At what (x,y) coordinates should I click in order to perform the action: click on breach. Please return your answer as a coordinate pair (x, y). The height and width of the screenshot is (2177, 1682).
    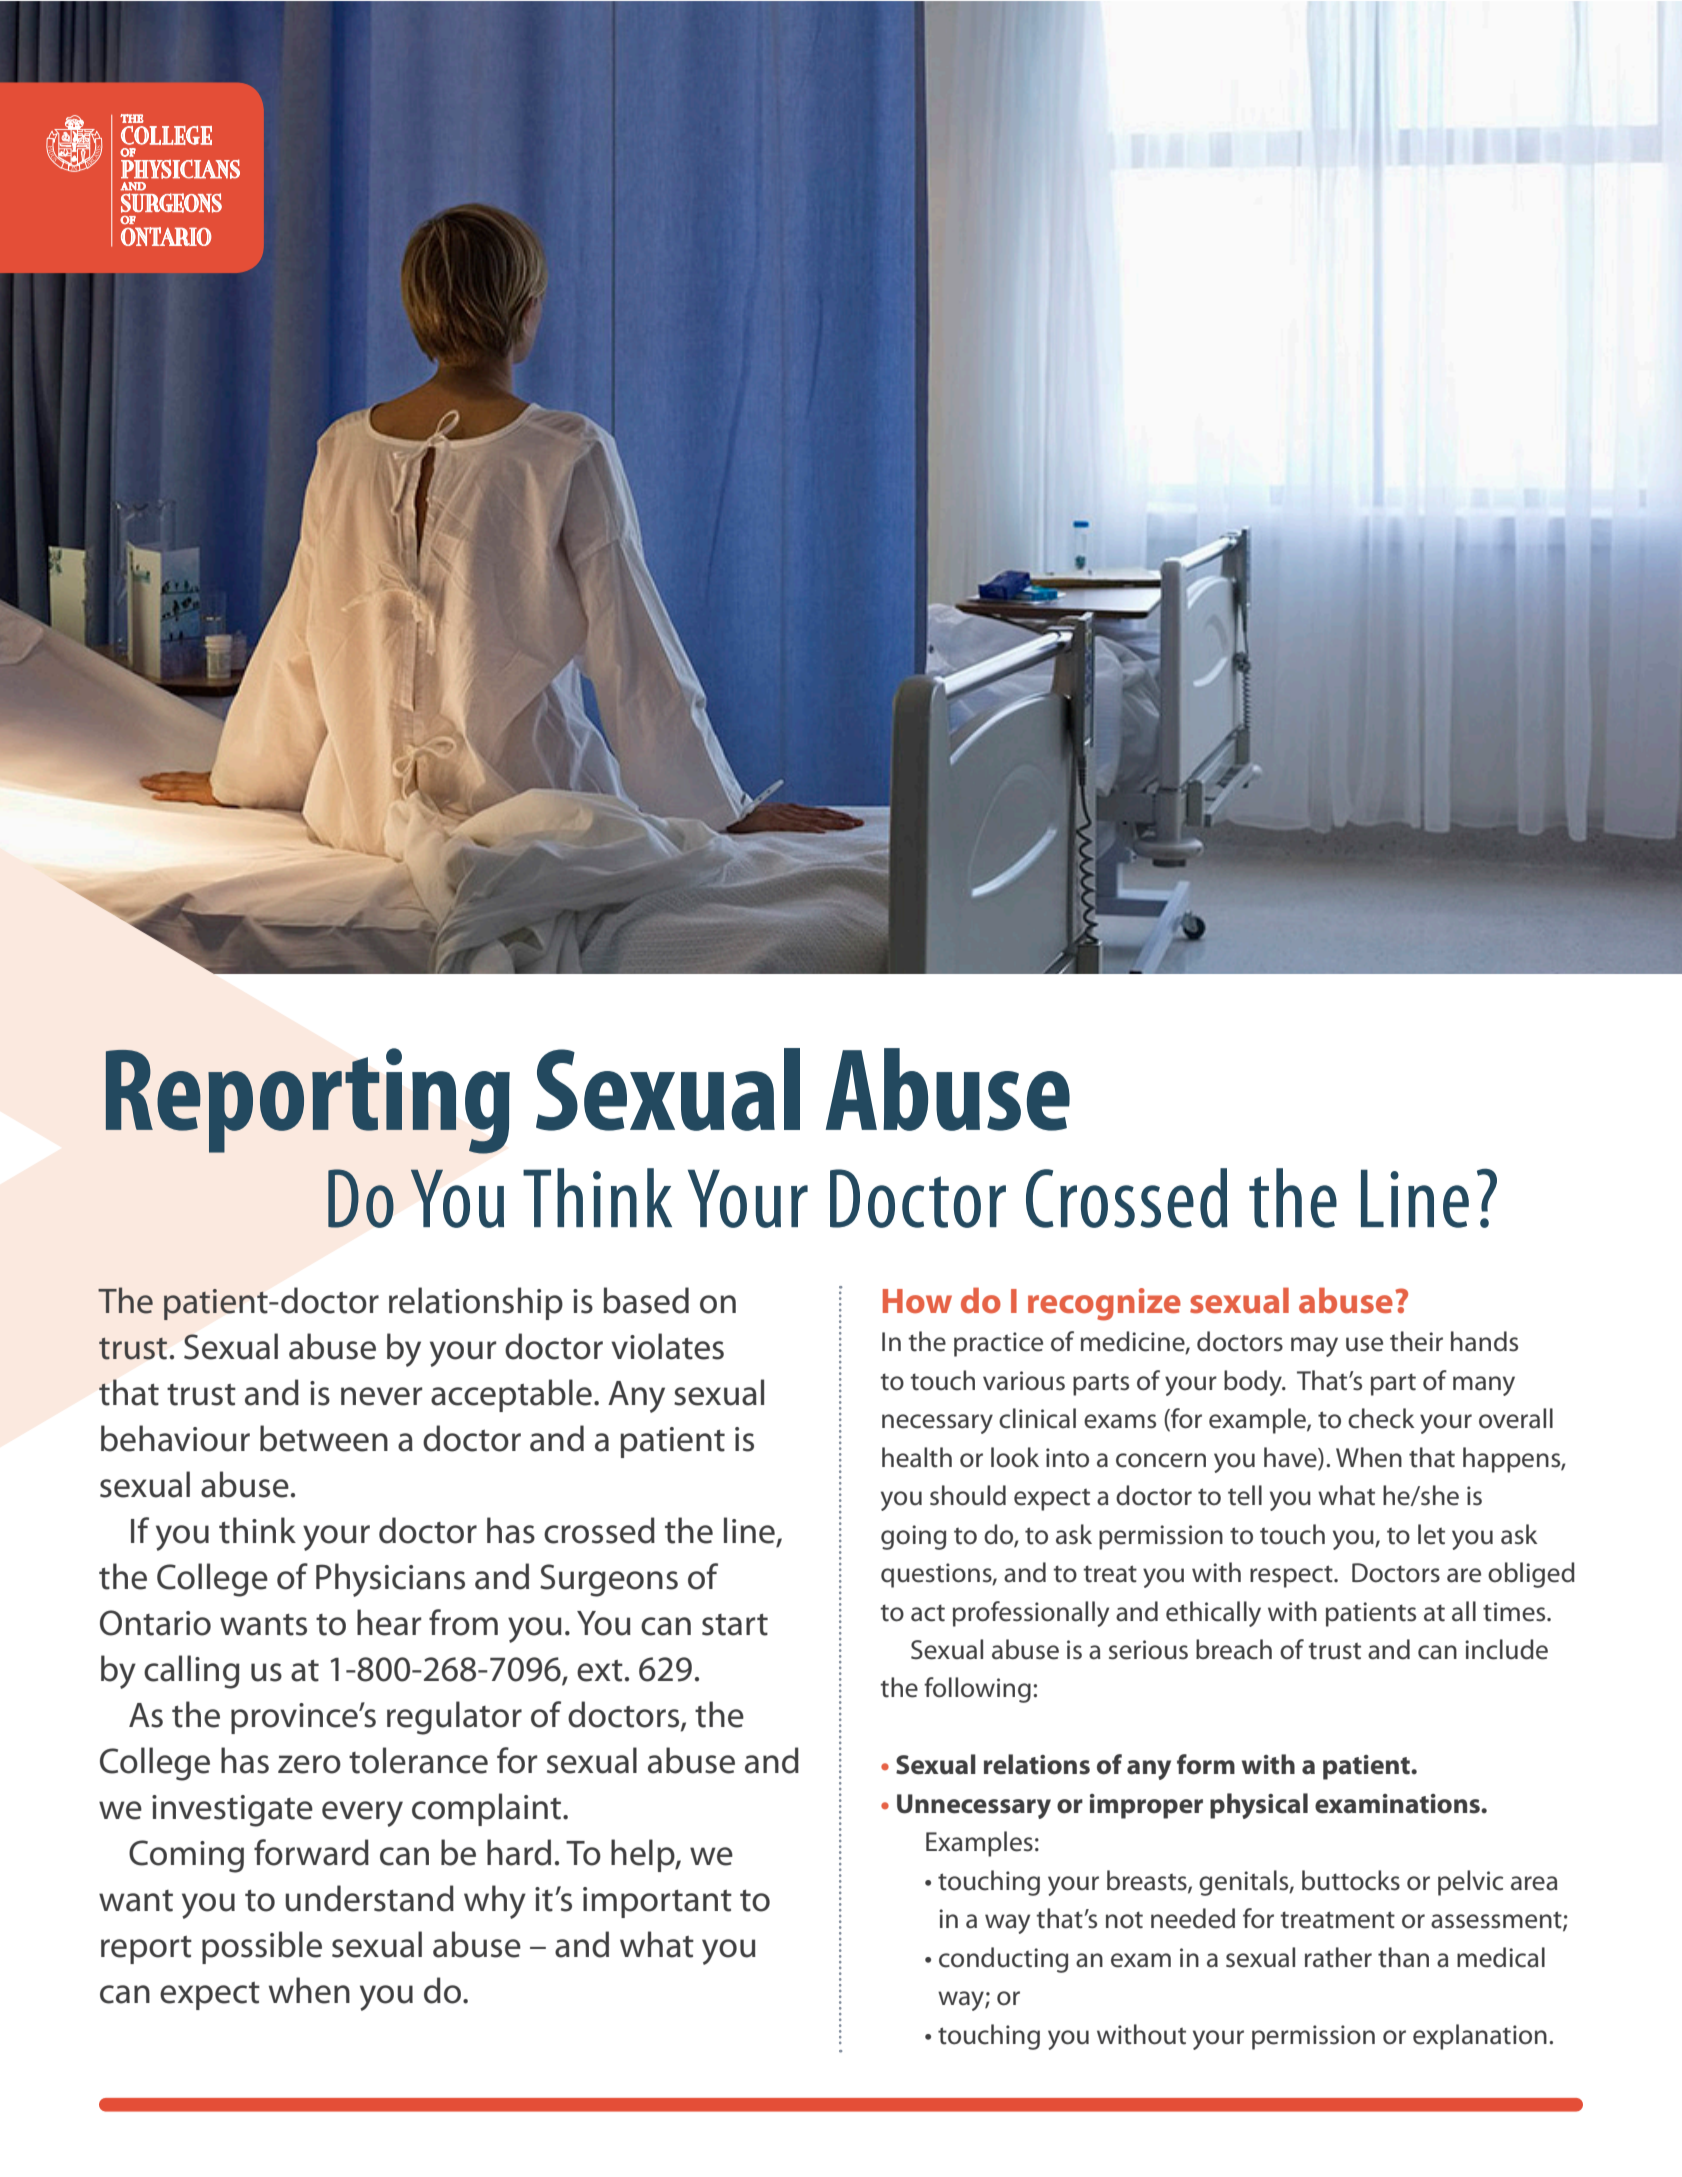
    Looking at the image, I should click on (1234, 1649).
